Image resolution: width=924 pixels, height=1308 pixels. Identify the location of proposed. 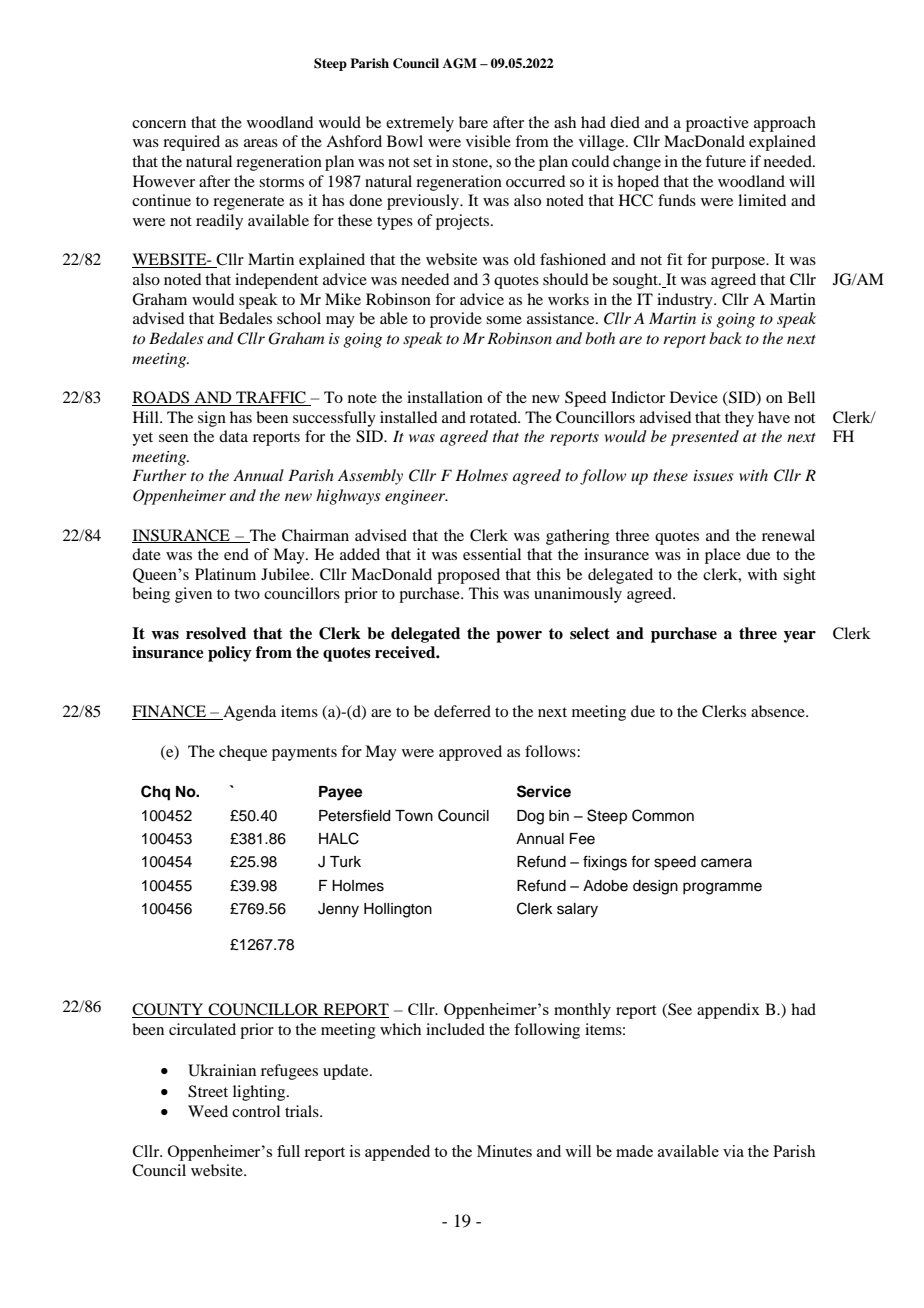
(468, 576).
